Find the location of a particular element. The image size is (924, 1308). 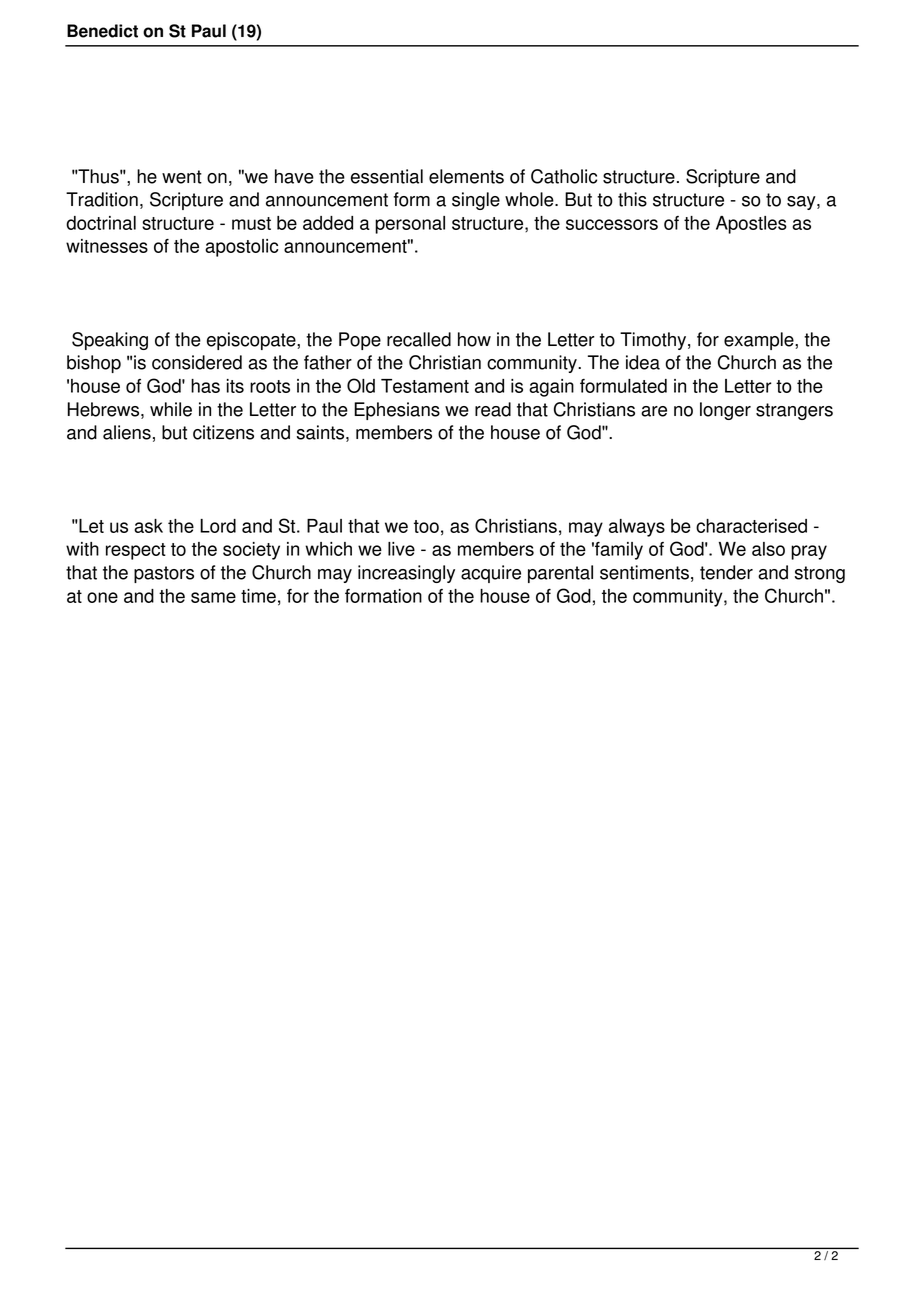

elements is located at coordinates (466, 176).
